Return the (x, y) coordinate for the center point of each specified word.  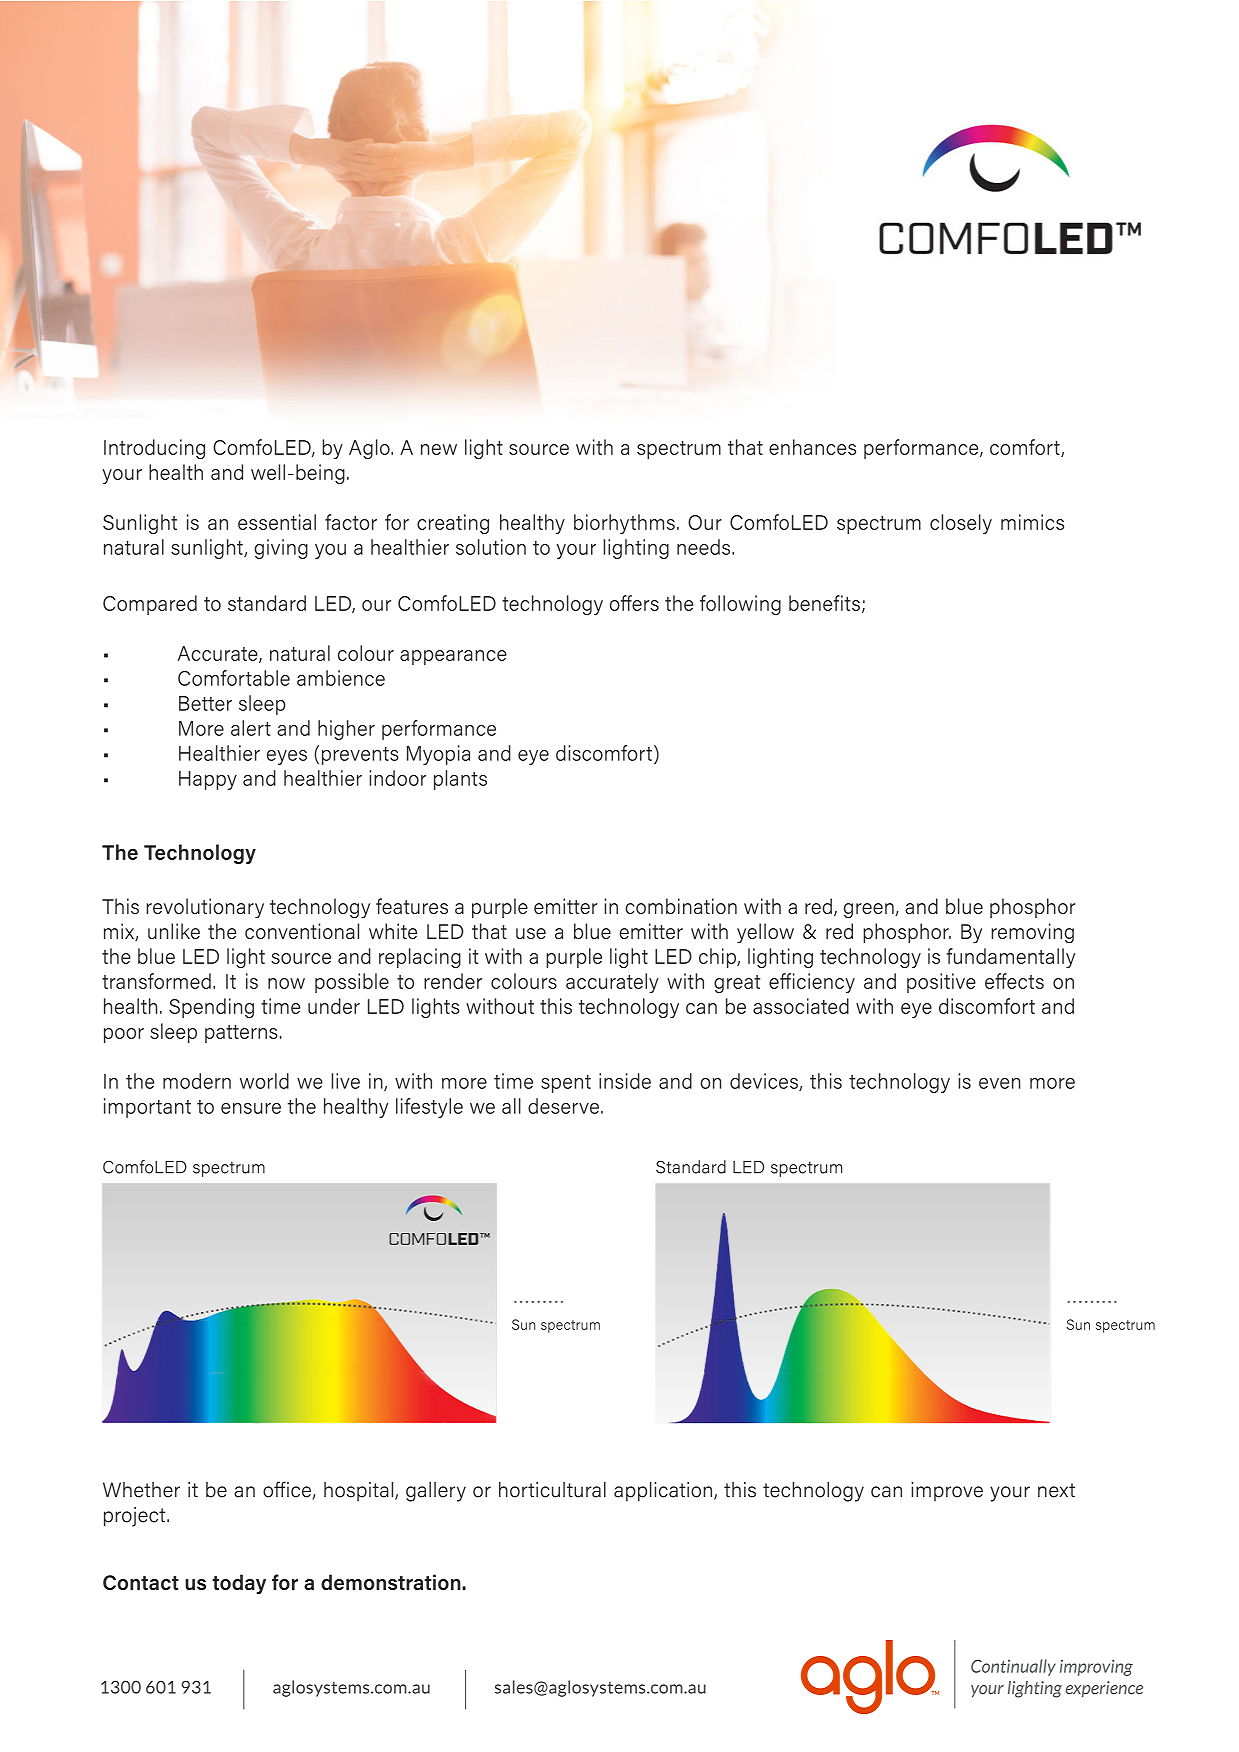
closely (961, 524)
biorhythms (624, 524)
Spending (211, 1008)
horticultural (552, 1490)
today (239, 1584)
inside (625, 1081)
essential (277, 522)
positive (941, 983)
